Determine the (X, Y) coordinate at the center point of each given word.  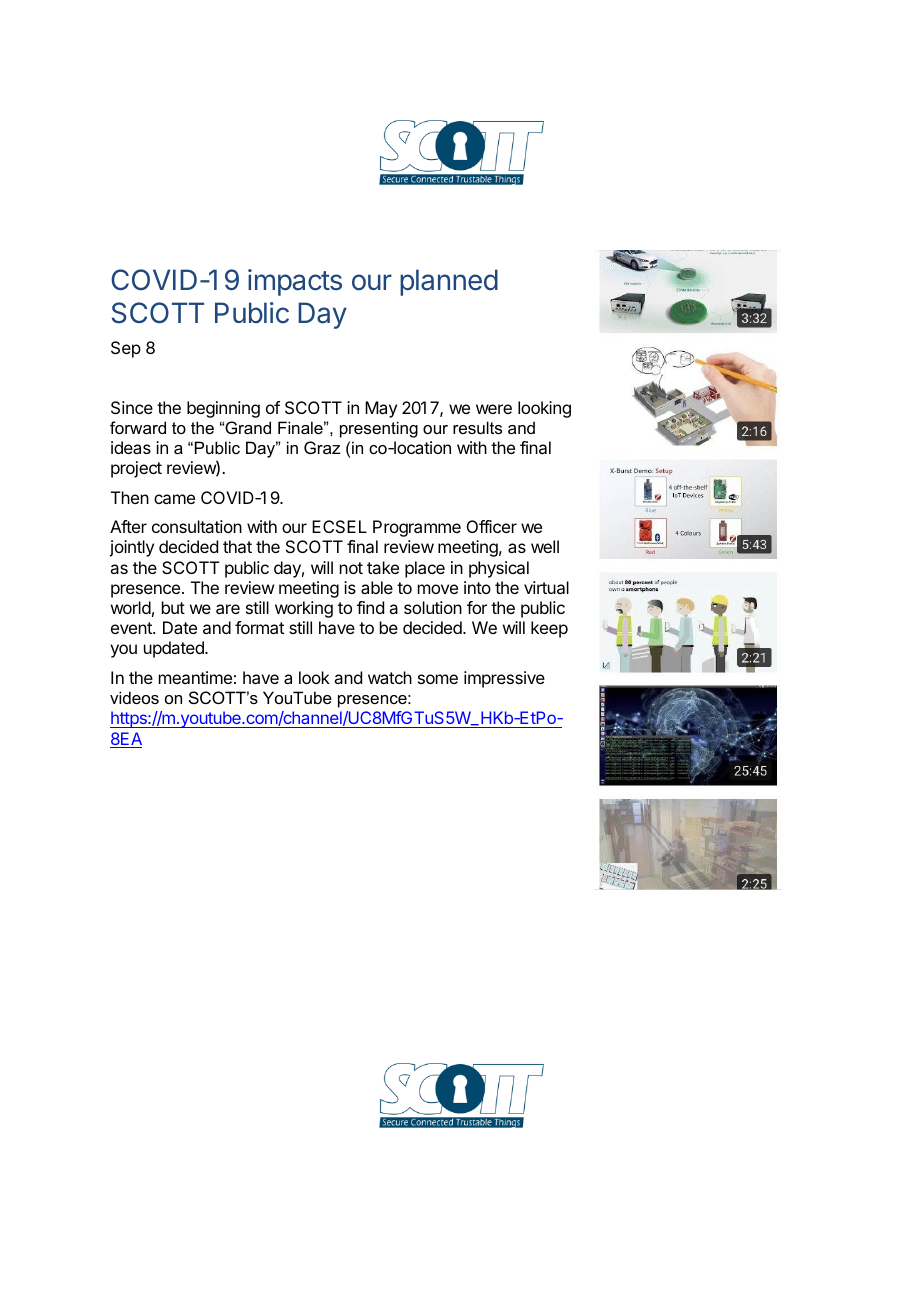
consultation (197, 526)
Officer (492, 526)
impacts (295, 282)
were (494, 409)
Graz (322, 447)
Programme (417, 528)
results (477, 427)
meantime (195, 677)
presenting (379, 429)
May (381, 409)
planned (449, 282)
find (370, 607)
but (173, 607)
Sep (126, 349)
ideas (131, 447)
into (477, 587)
